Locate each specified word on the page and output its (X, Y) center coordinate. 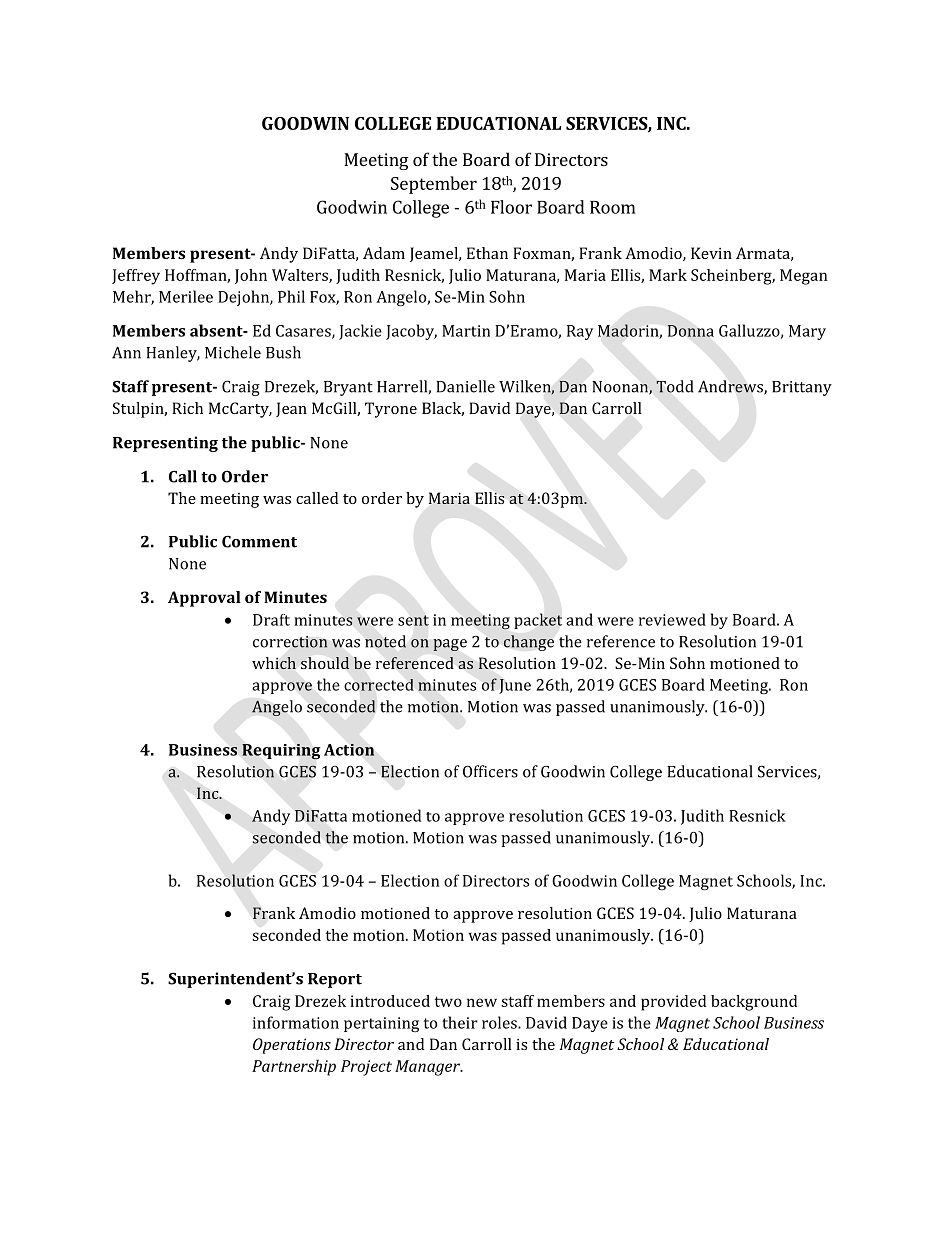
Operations (292, 1046)
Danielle (465, 386)
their (460, 1022)
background (754, 1003)
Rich (187, 408)
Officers (490, 771)
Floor (511, 207)
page (450, 645)
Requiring (281, 752)
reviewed (672, 619)
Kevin (711, 253)
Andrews (731, 387)
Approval (204, 599)
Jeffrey (136, 277)
